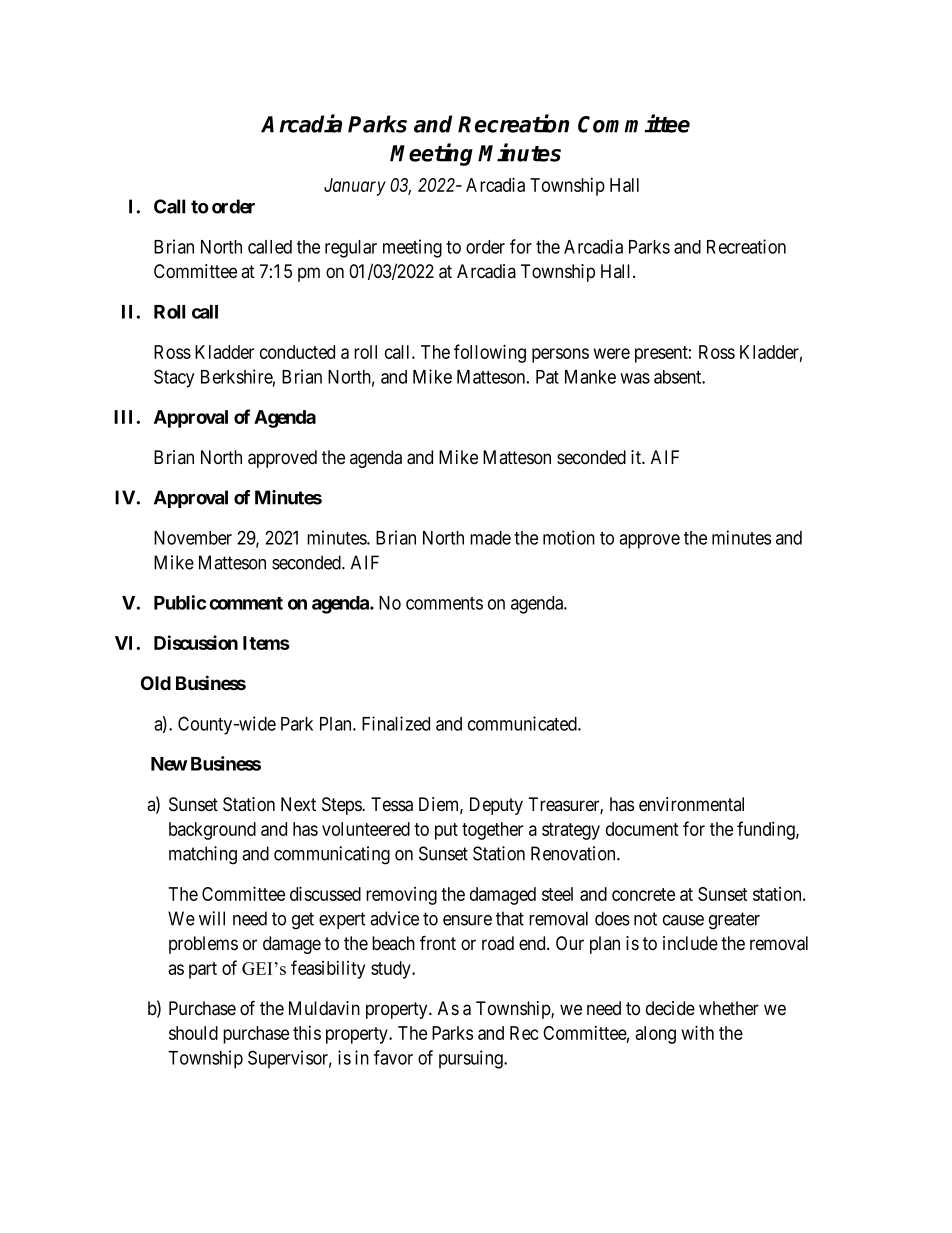  I want to click on January, so click(355, 187).
